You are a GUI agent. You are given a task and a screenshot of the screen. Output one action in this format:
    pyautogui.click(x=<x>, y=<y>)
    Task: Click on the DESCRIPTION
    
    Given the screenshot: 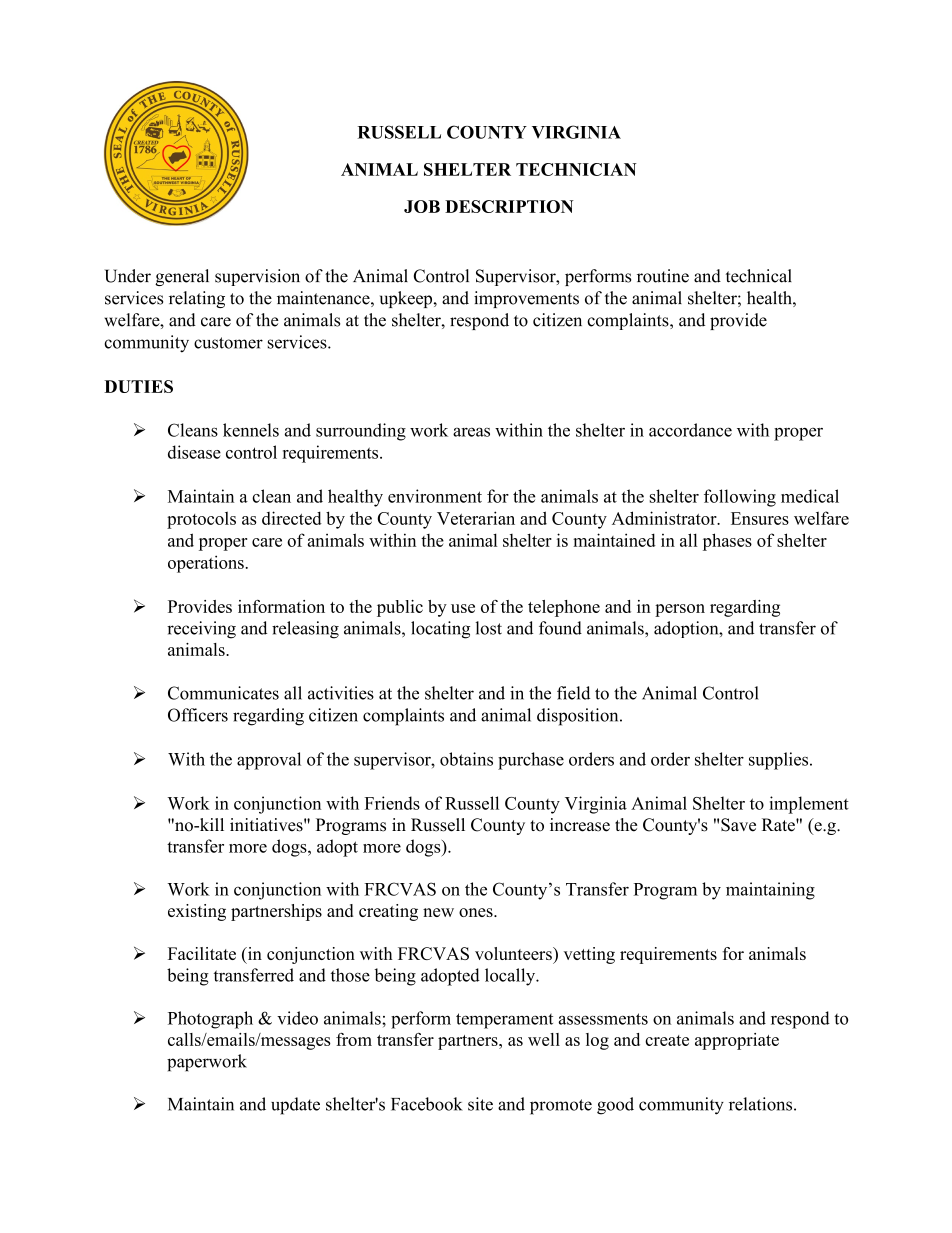 What is the action you would take?
    pyautogui.click(x=509, y=206)
